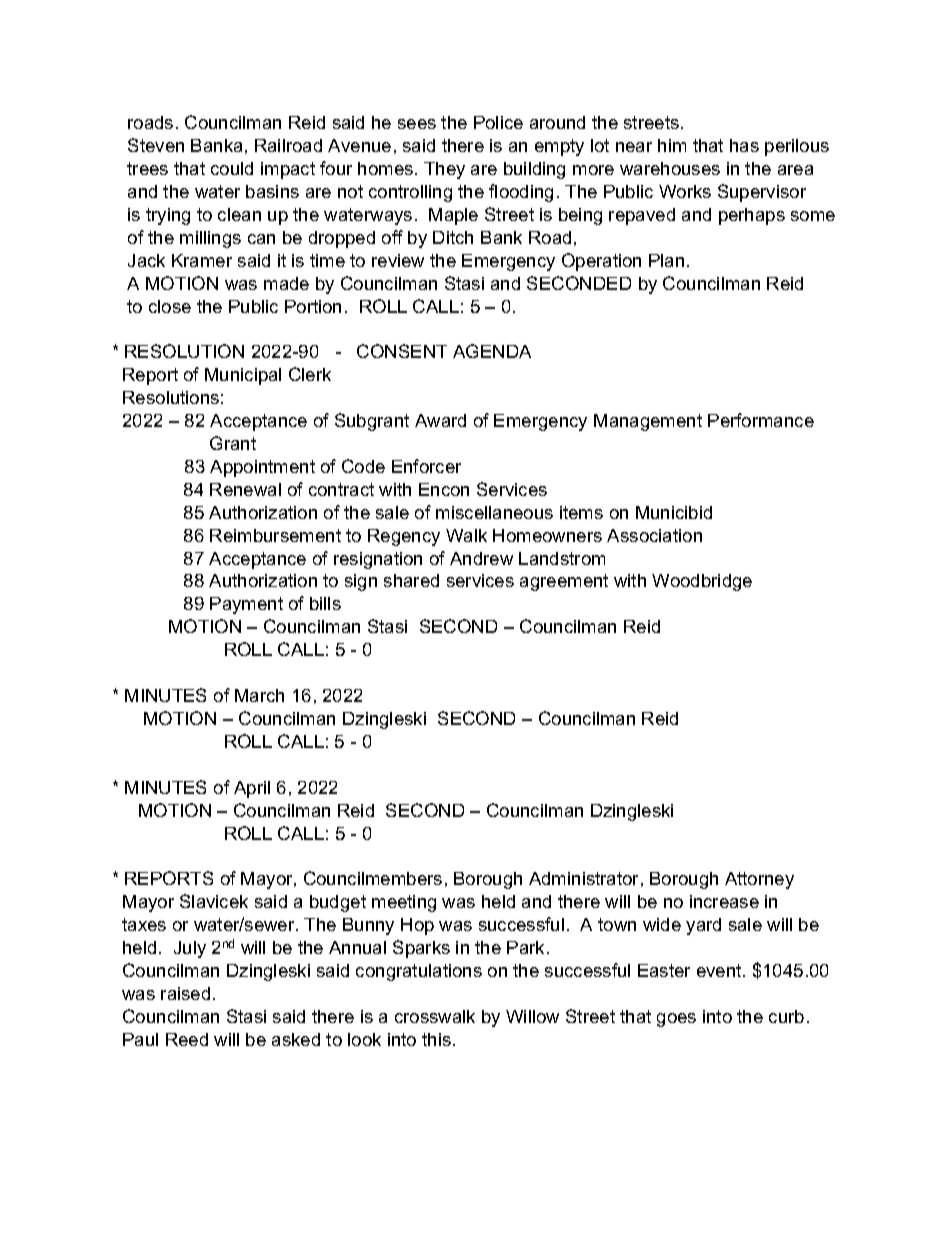 This page has height=1233, width=952. What do you see at coordinates (262, 468) in the page?
I see `Appointment` at bounding box center [262, 468].
